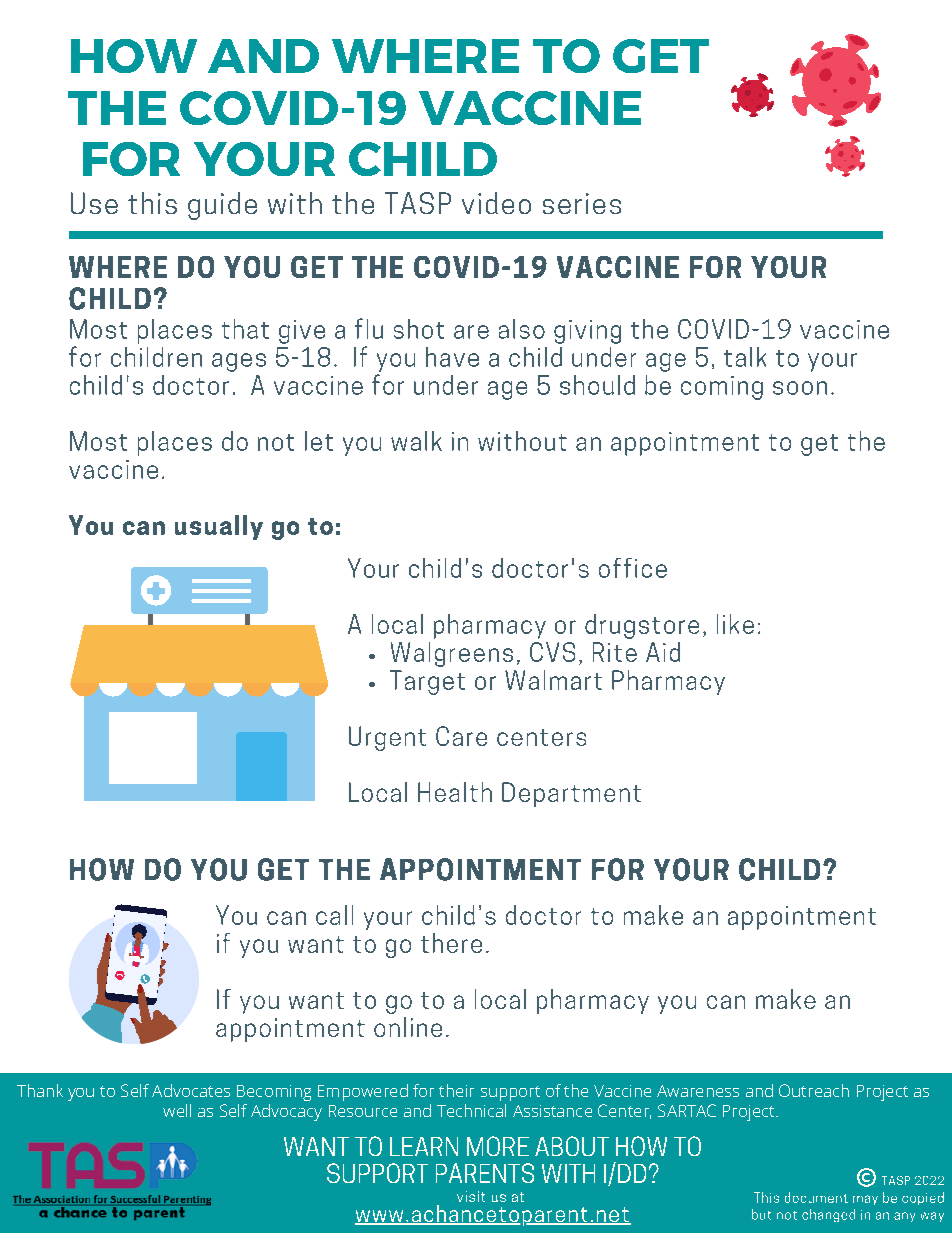  Describe the element at coordinates (471, 1196) in the screenshot. I see `visit` at that location.
